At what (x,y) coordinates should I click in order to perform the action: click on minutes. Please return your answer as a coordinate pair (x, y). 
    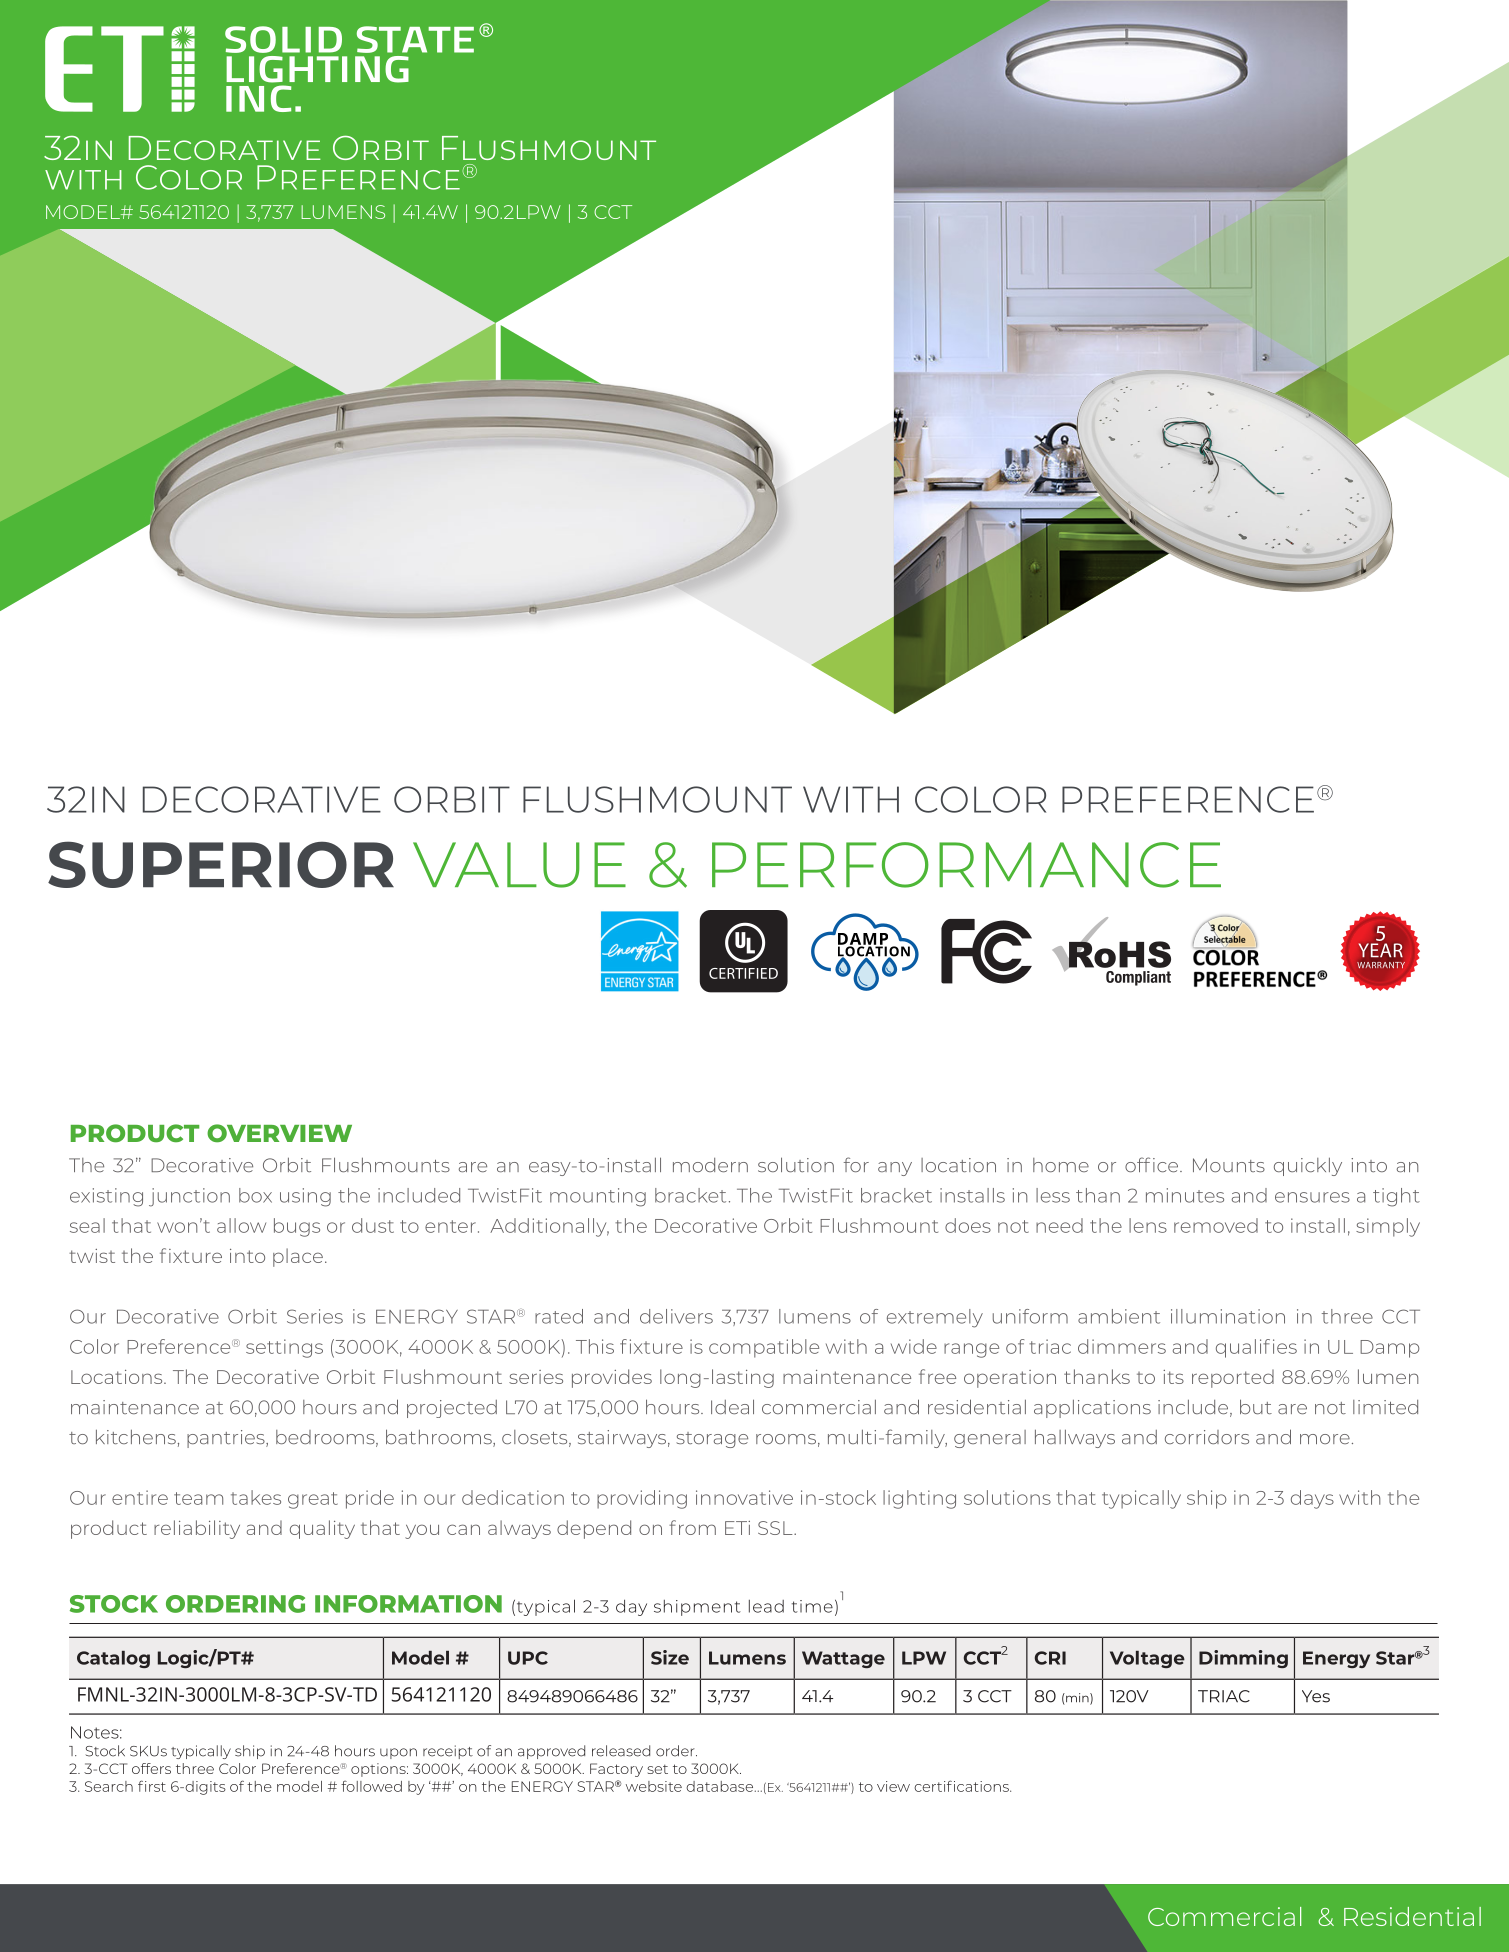
    Looking at the image, I should click on (1185, 1195).
